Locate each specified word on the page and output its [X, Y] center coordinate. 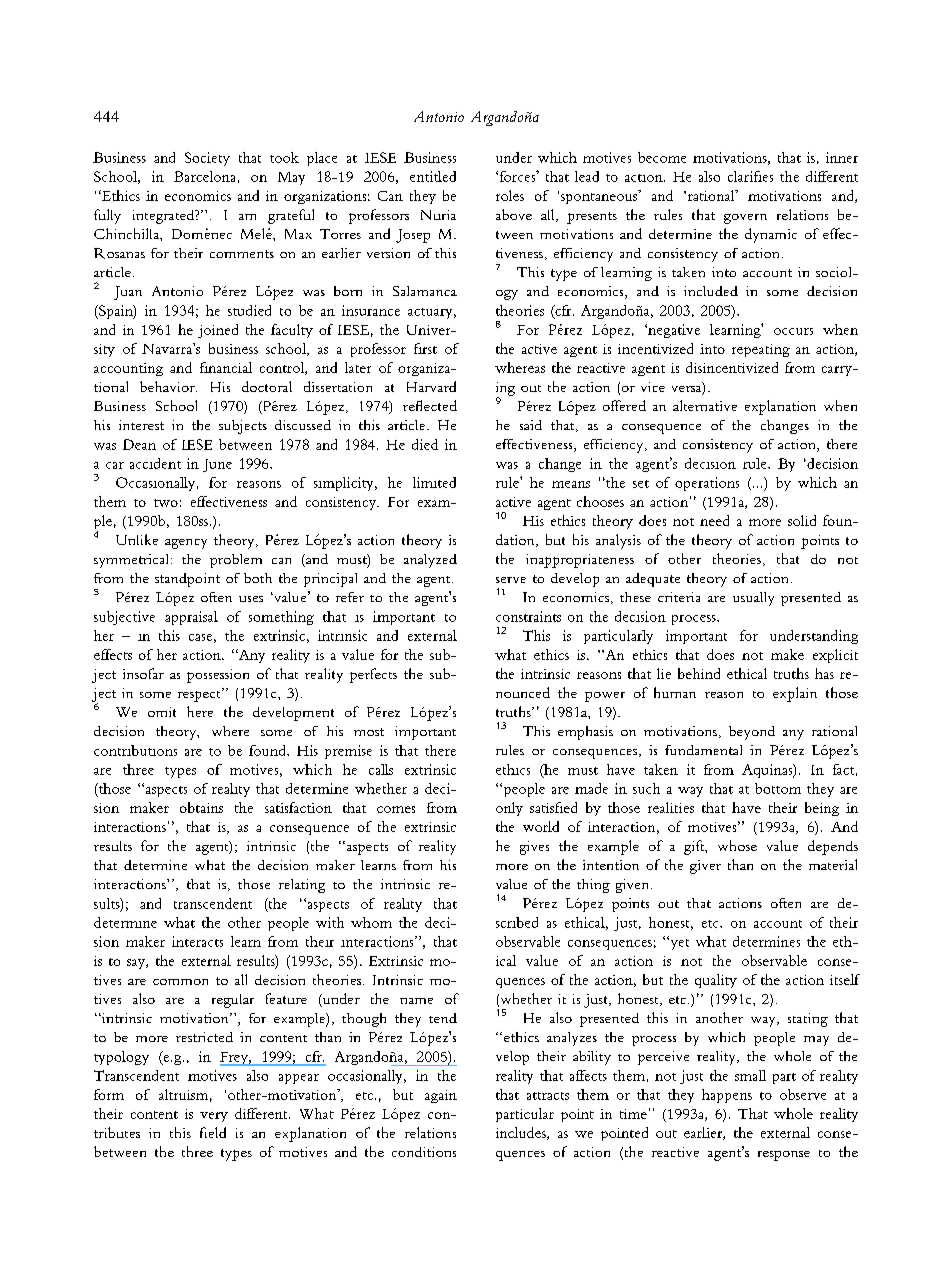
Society [207, 159]
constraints [528, 616]
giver [705, 867]
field [213, 1132]
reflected [430, 405]
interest [141, 425]
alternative [705, 405]
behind [699, 673]
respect [200, 695]
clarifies [750, 176]
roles [510, 195]
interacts [197, 941]
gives [534, 848]
